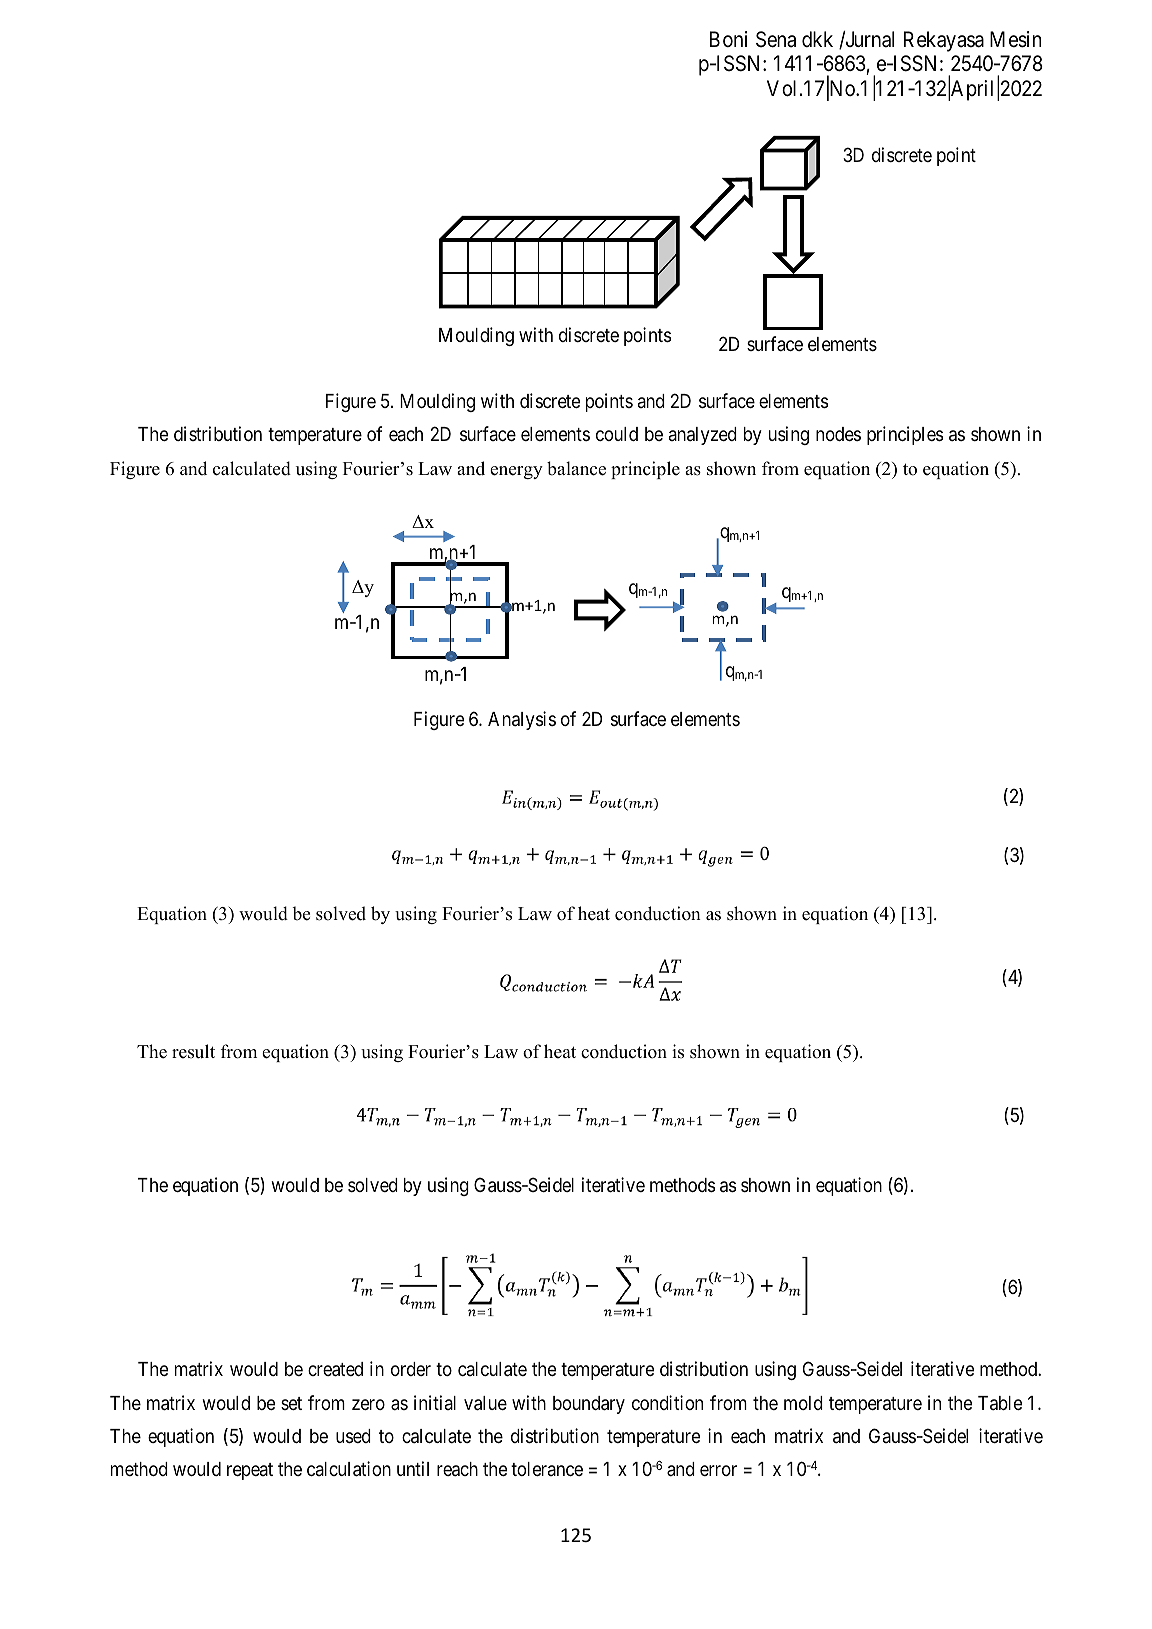 This page has height=1629, width=1152. What do you see at coordinates (576, 468) in the page?
I see `balance` at bounding box center [576, 468].
